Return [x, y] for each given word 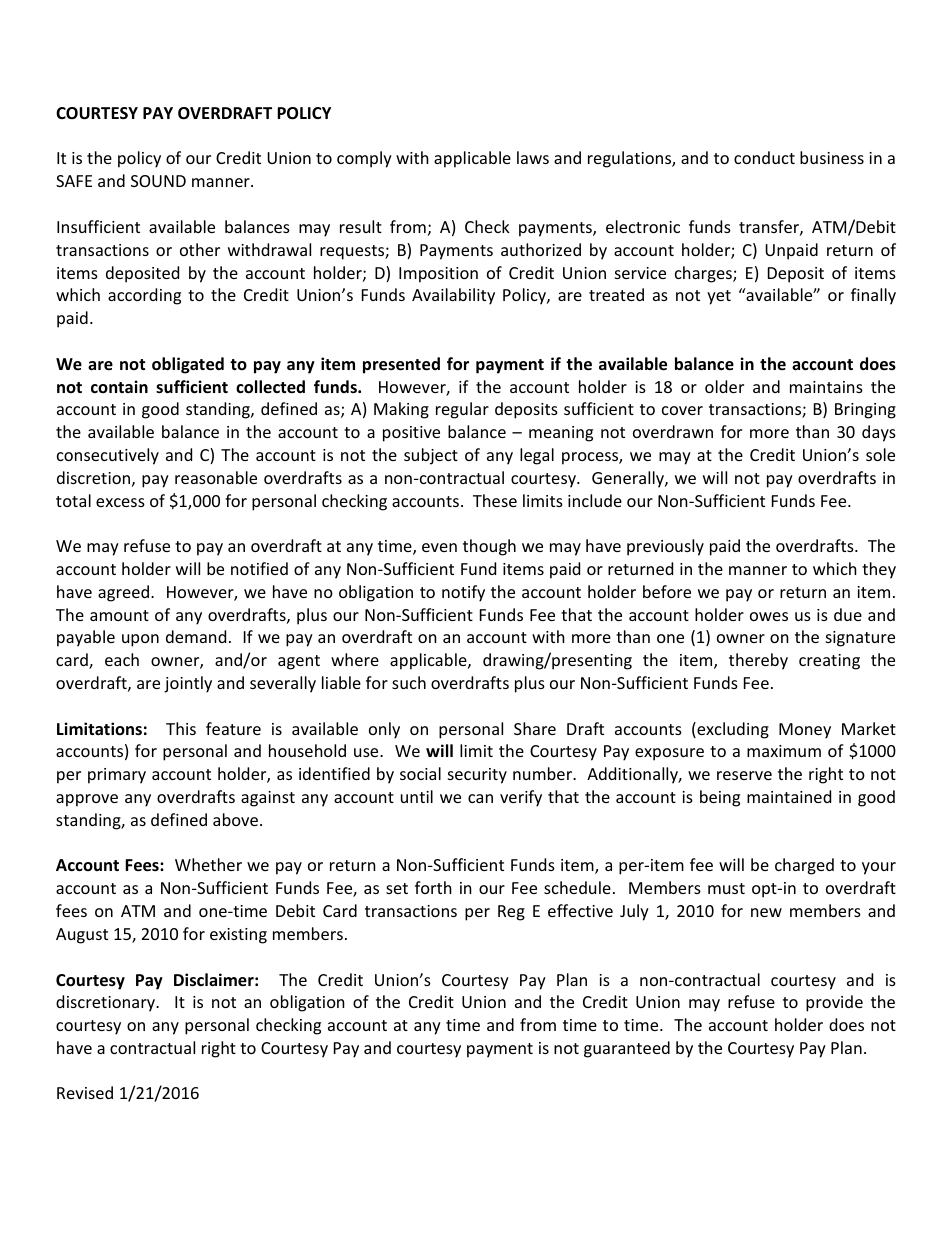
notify [463, 593]
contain [119, 386]
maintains [826, 387]
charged [804, 866]
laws [533, 157]
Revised [85, 1092]
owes [769, 616]
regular [462, 410]
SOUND [158, 181]
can [480, 798]
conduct [764, 157]
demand [196, 636]
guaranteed [627, 1049]
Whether [208, 864]
